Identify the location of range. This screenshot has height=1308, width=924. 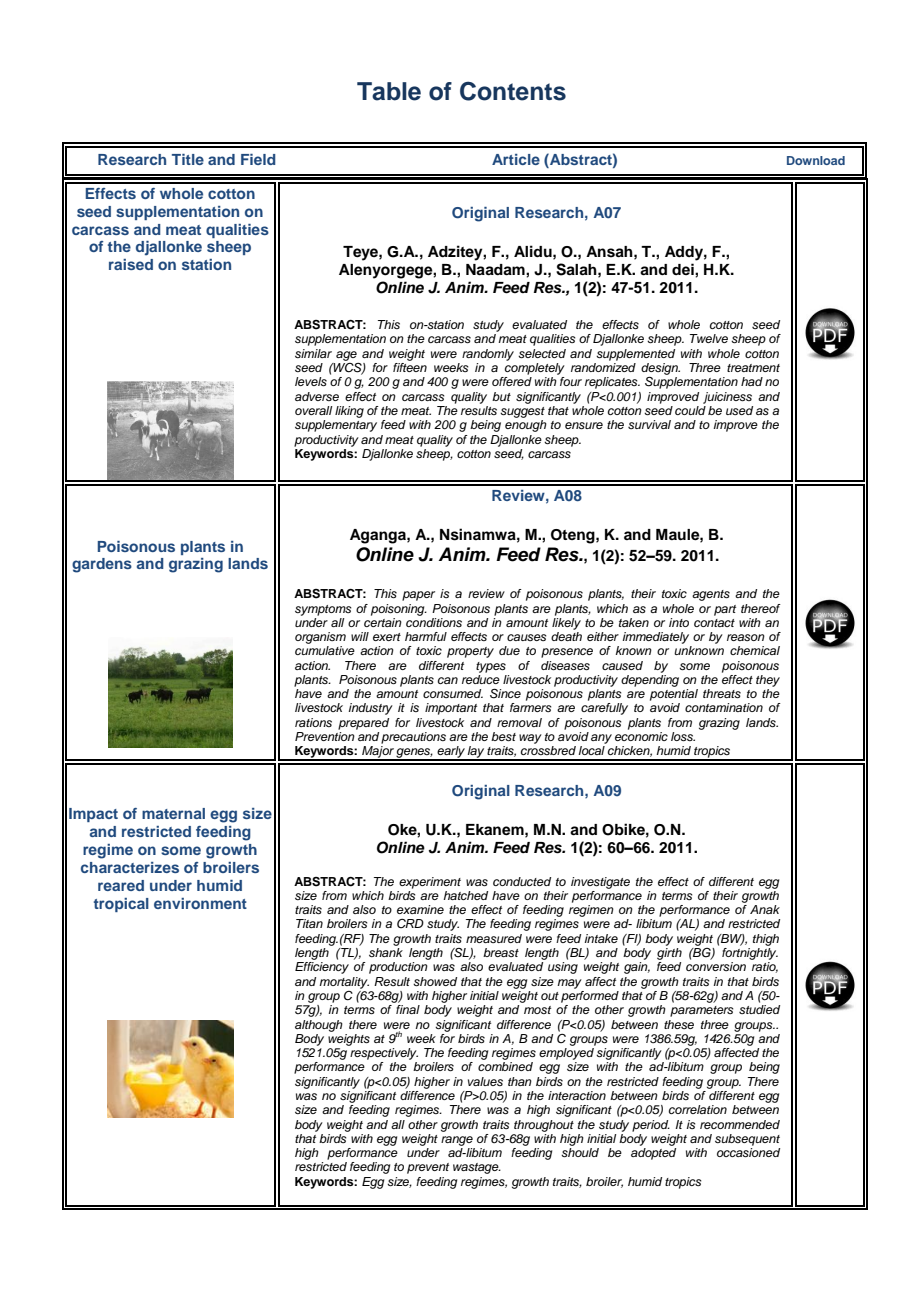
(457, 1141).
